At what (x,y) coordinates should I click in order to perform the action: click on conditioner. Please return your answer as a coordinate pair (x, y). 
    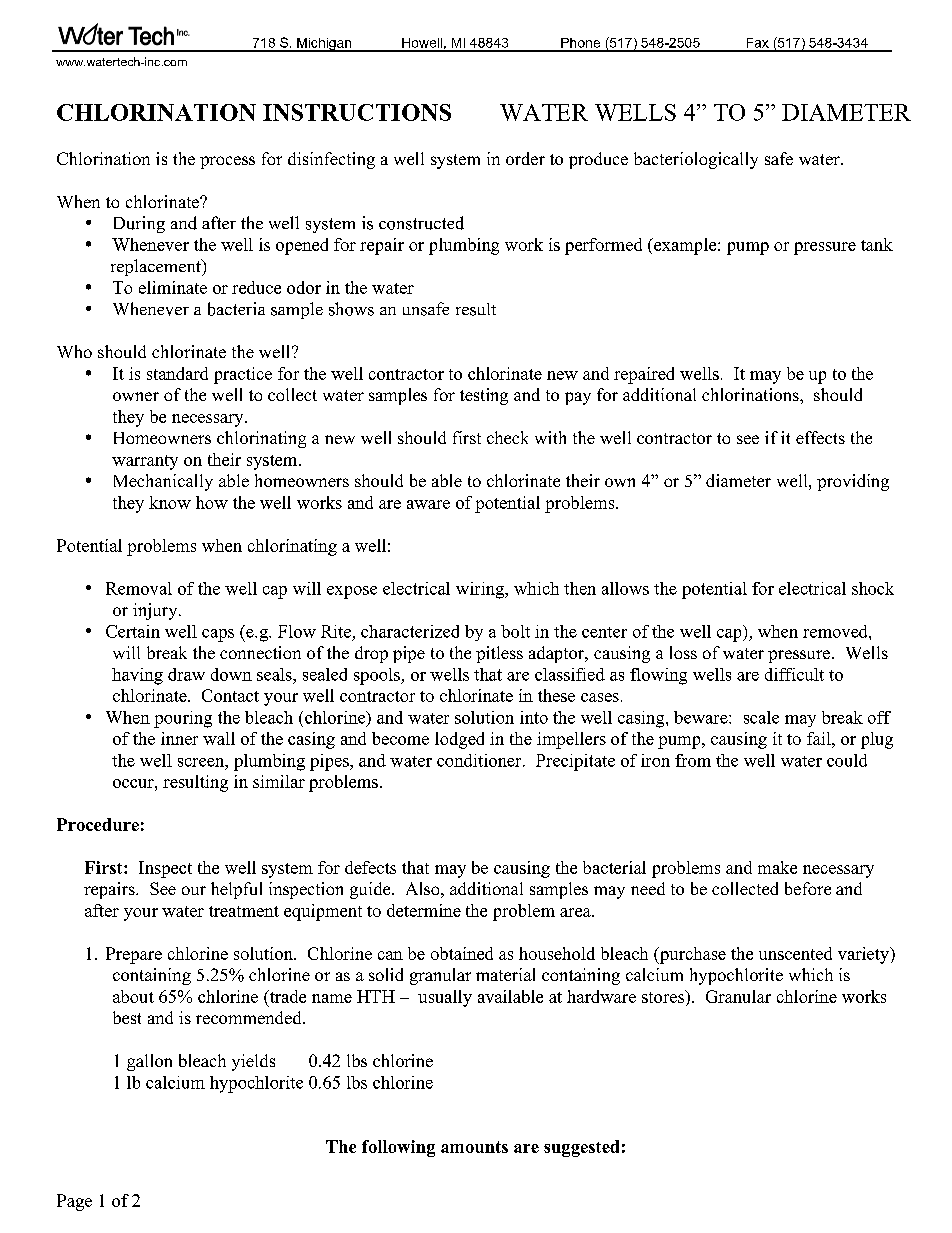
    Looking at the image, I should click on (480, 760).
